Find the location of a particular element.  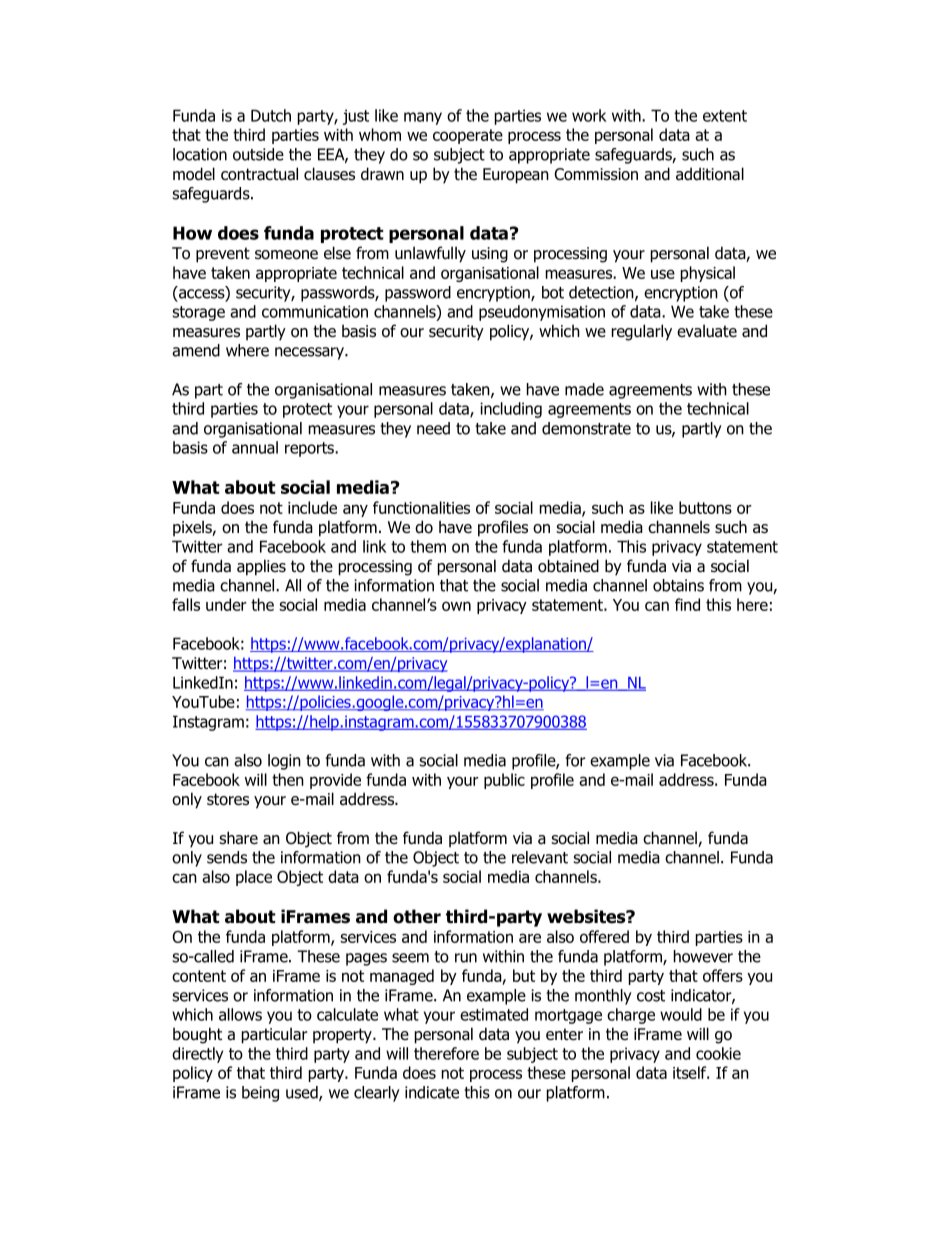

own is located at coordinates (456, 606).
